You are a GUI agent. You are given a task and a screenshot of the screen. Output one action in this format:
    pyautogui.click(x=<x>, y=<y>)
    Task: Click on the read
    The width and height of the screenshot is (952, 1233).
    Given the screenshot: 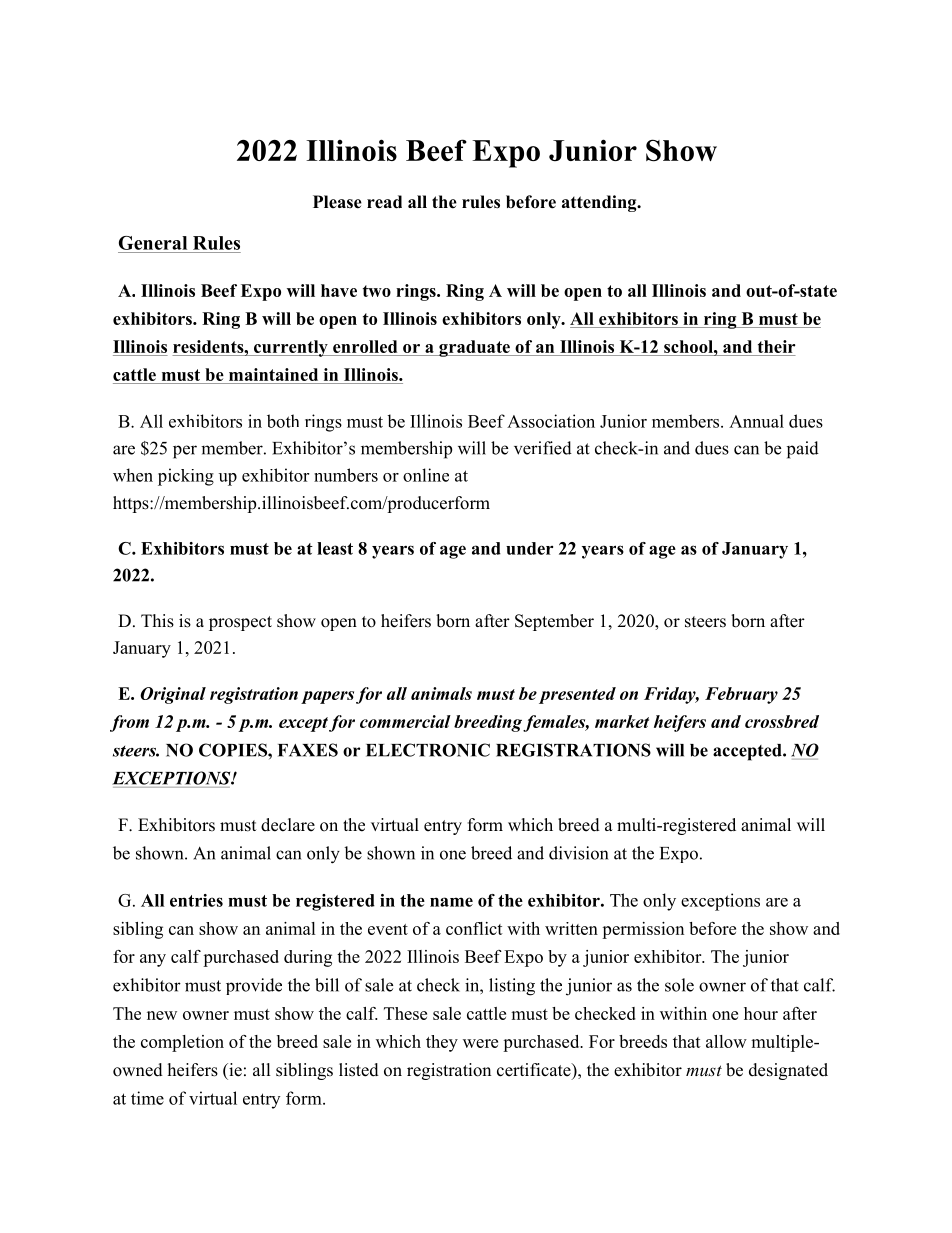 What is the action you would take?
    pyautogui.click(x=384, y=202)
